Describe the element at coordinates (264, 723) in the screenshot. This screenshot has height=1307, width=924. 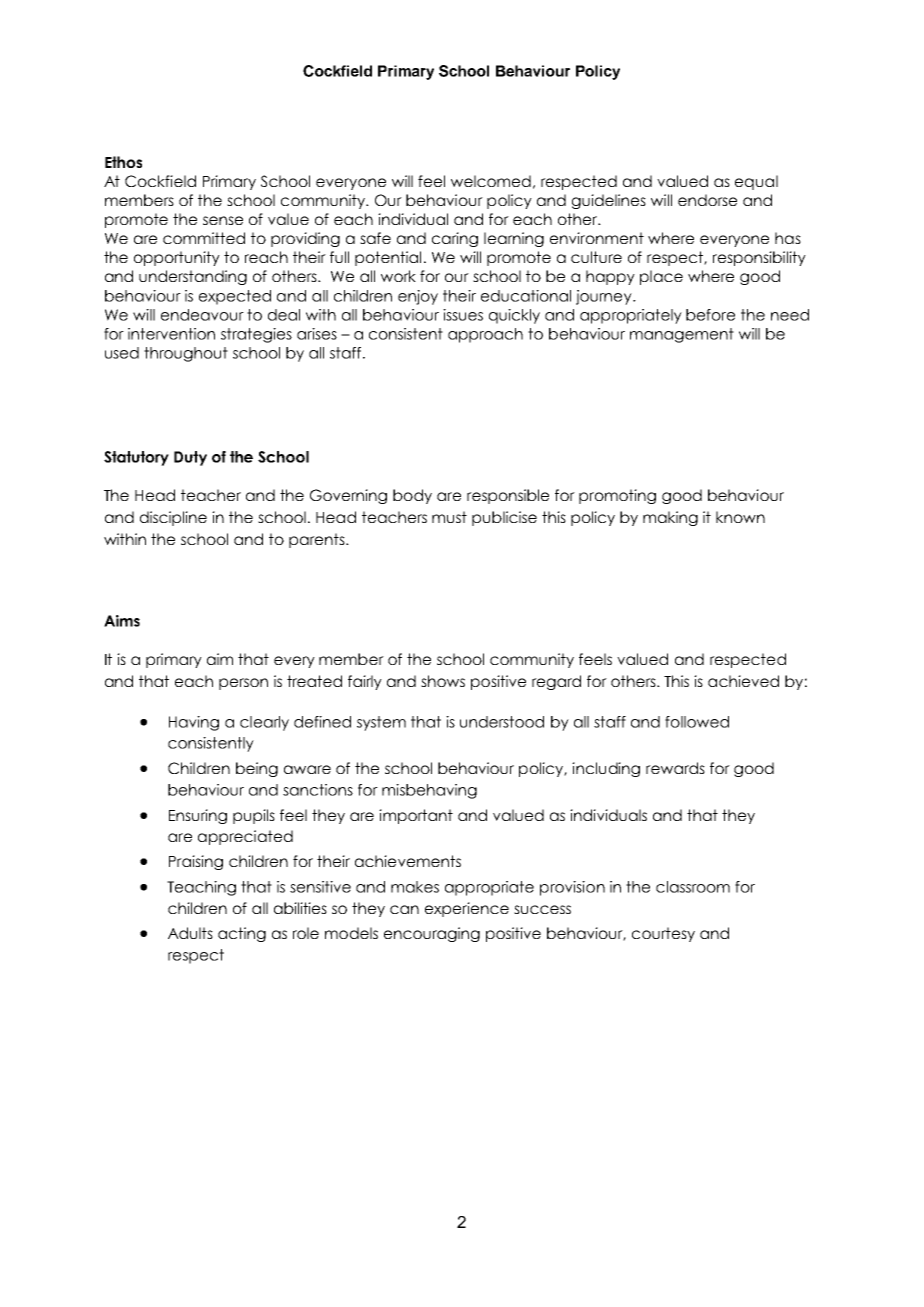
I see `clearly` at that location.
